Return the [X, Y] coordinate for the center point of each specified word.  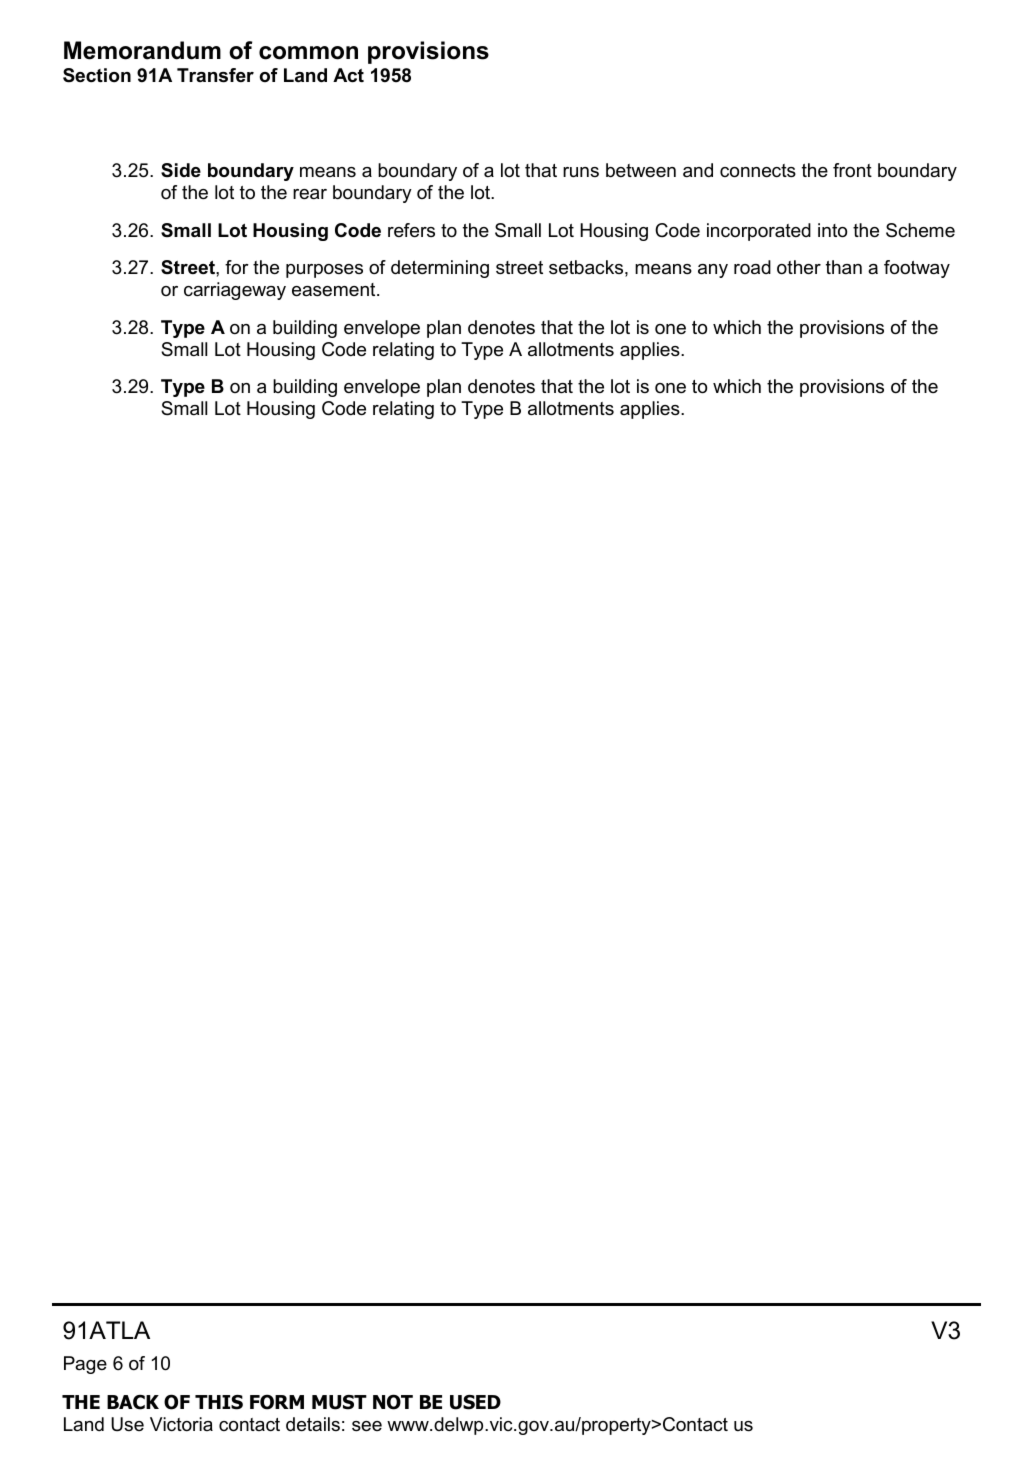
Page [85, 1365]
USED [475, 1402]
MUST [339, 1402]
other [799, 267]
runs [581, 172]
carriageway [235, 291]
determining [440, 269]
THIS [219, 1402]
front [852, 170]
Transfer [215, 75]
